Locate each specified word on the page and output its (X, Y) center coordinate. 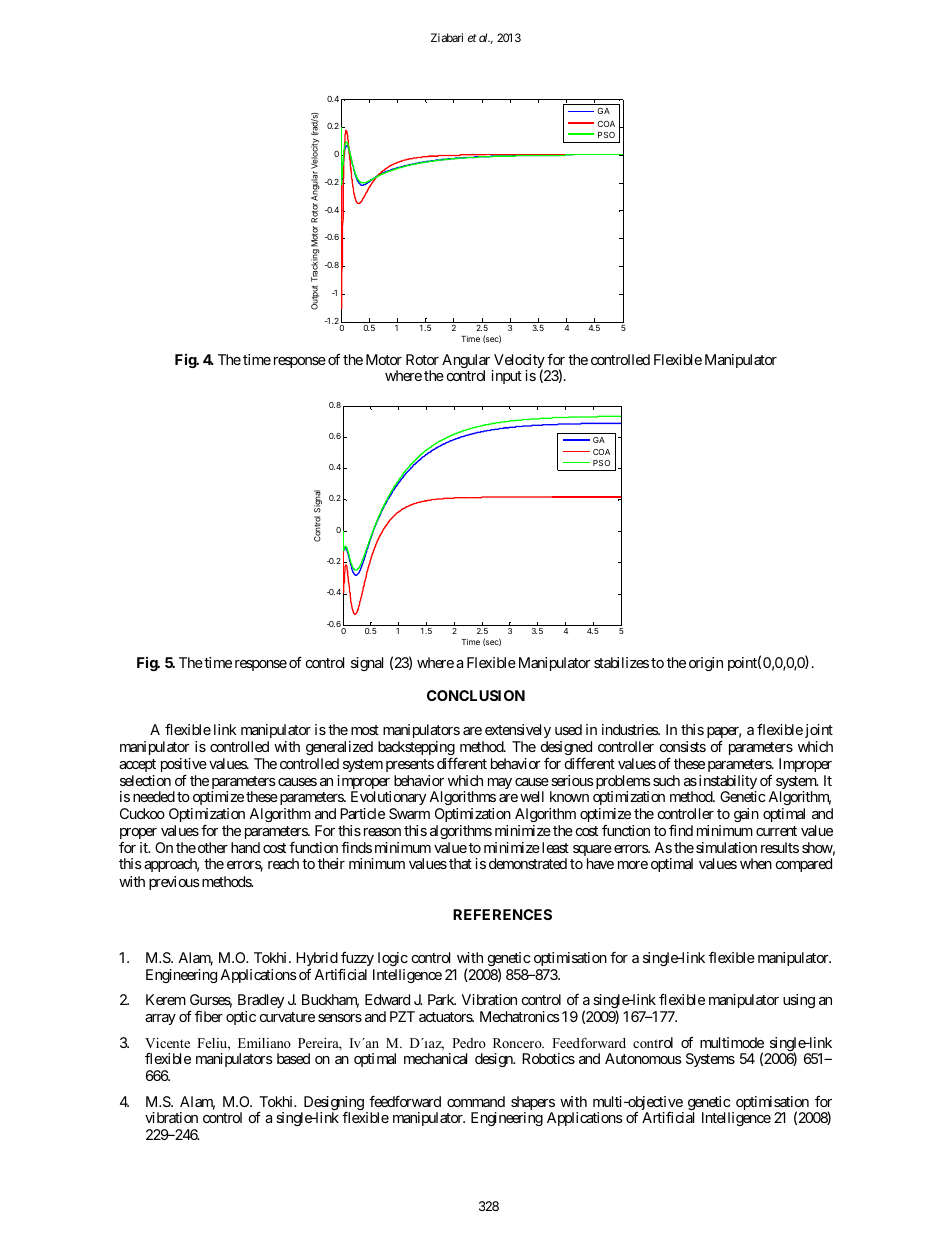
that (460, 863)
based (293, 1058)
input (506, 377)
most (365, 730)
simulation (726, 847)
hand (245, 847)
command (476, 1101)
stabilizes (621, 662)
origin (706, 664)
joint (819, 731)
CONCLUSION (476, 695)
